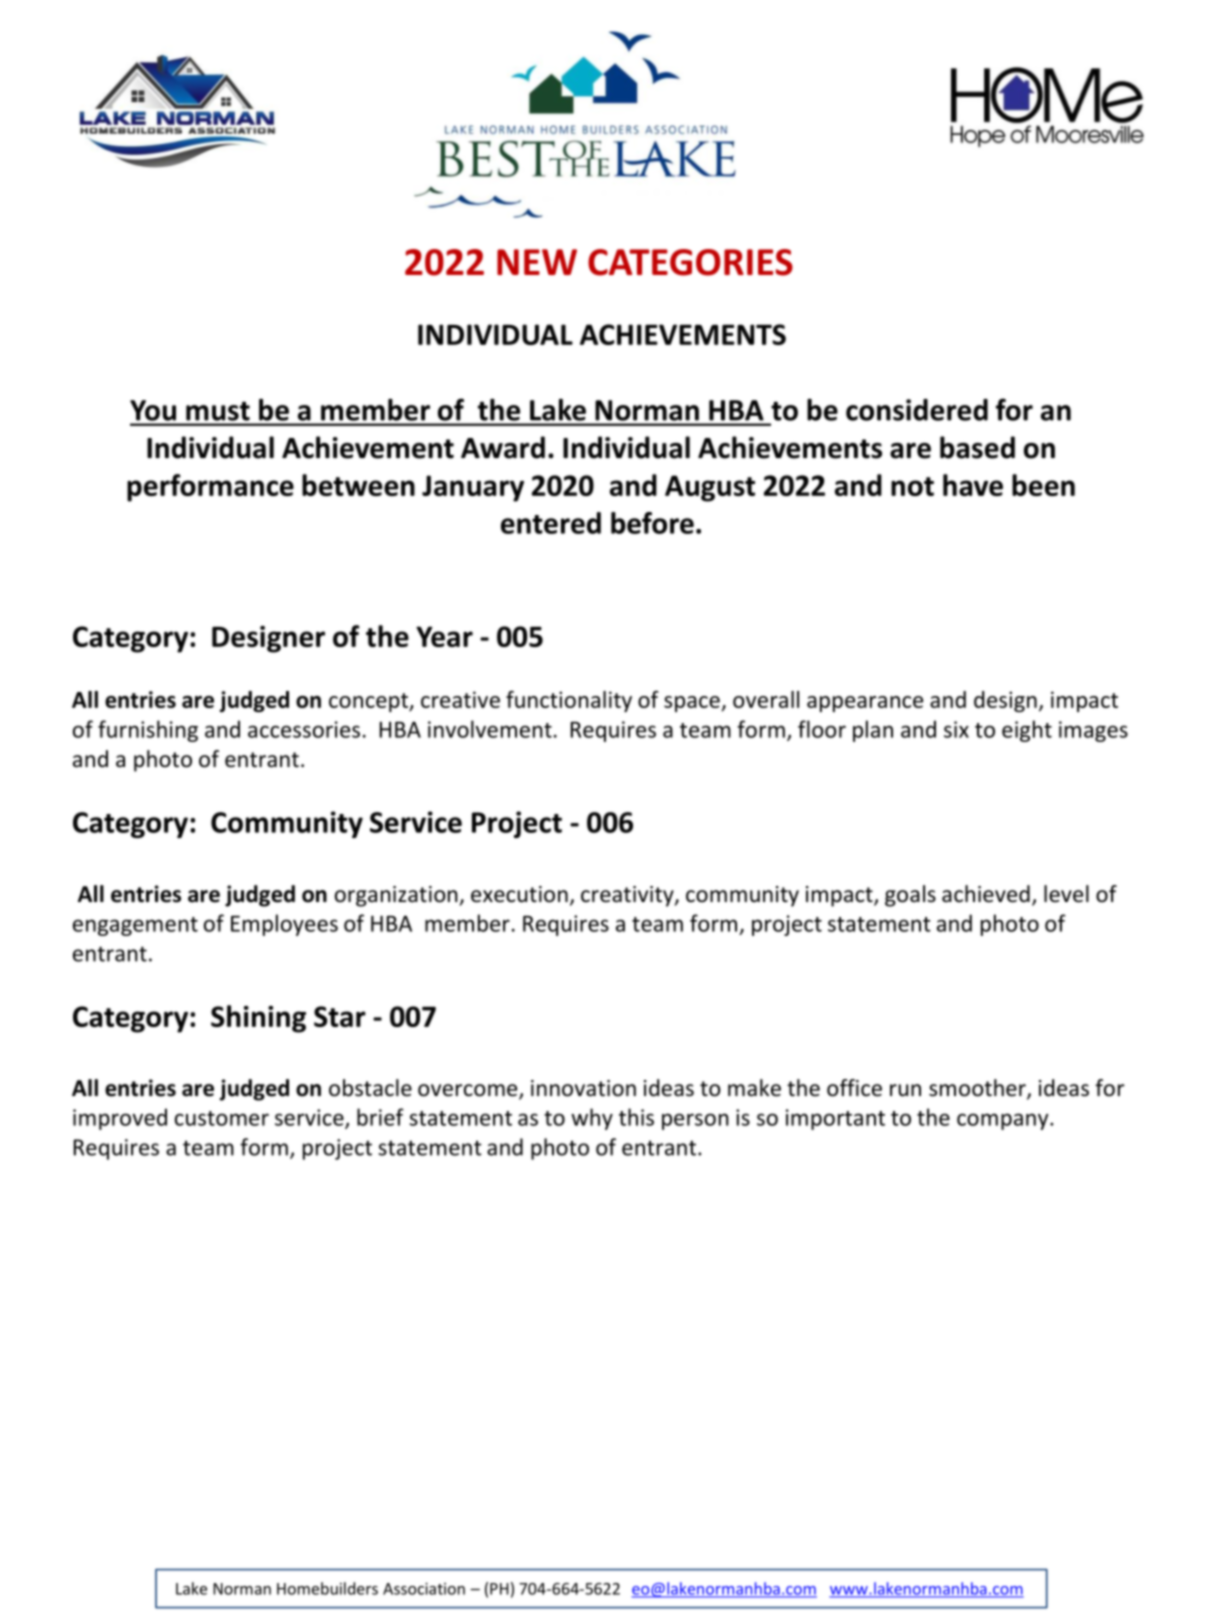 This screenshot has height=1617, width=1213. Describe the element at coordinates (284, 925) in the screenshot. I see `Employees` at that location.
